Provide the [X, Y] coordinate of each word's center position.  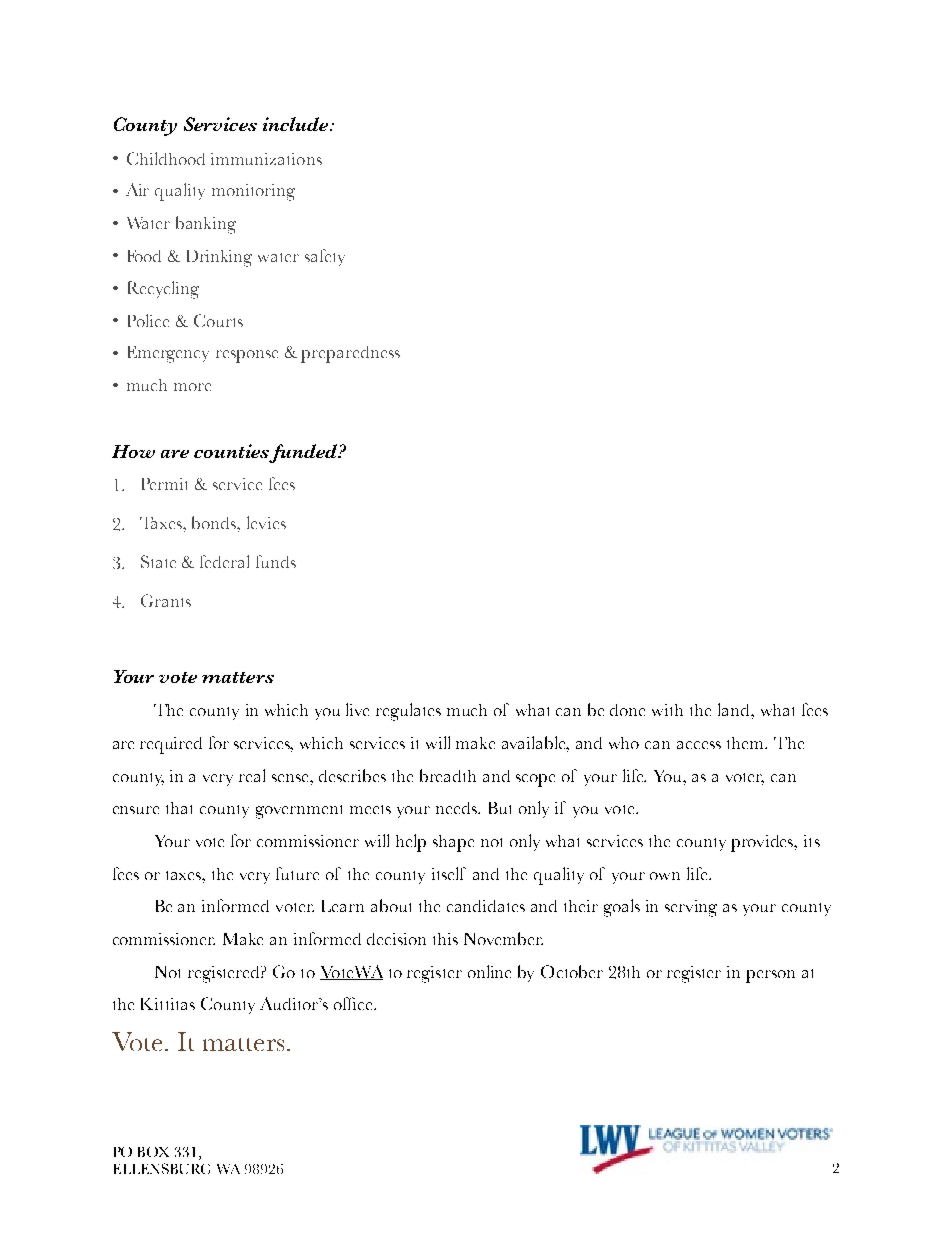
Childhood [166, 158]
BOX [153, 1152]
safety [325, 257]
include [297, 124]
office [355, 1003]
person [770, 976]
